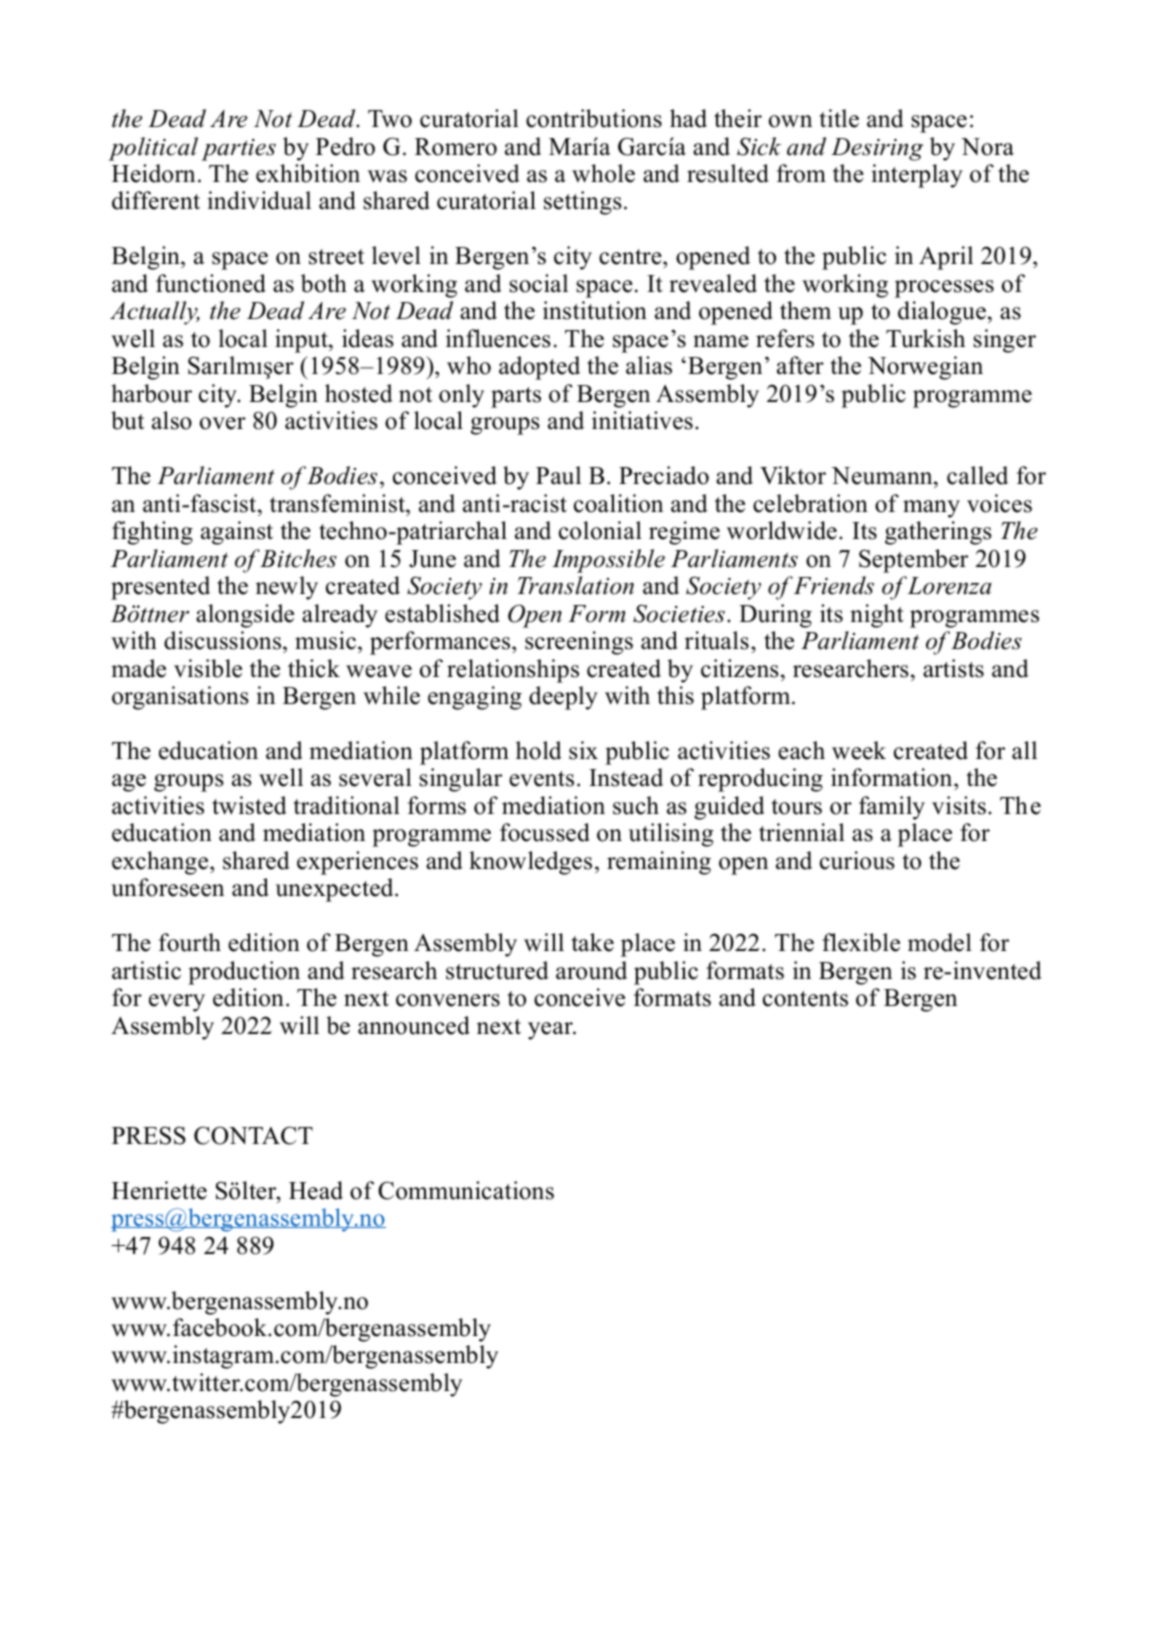  What do you see at coordinates (861, 942) in the page?
I see `flexible` at bounding box center [861, 942].
